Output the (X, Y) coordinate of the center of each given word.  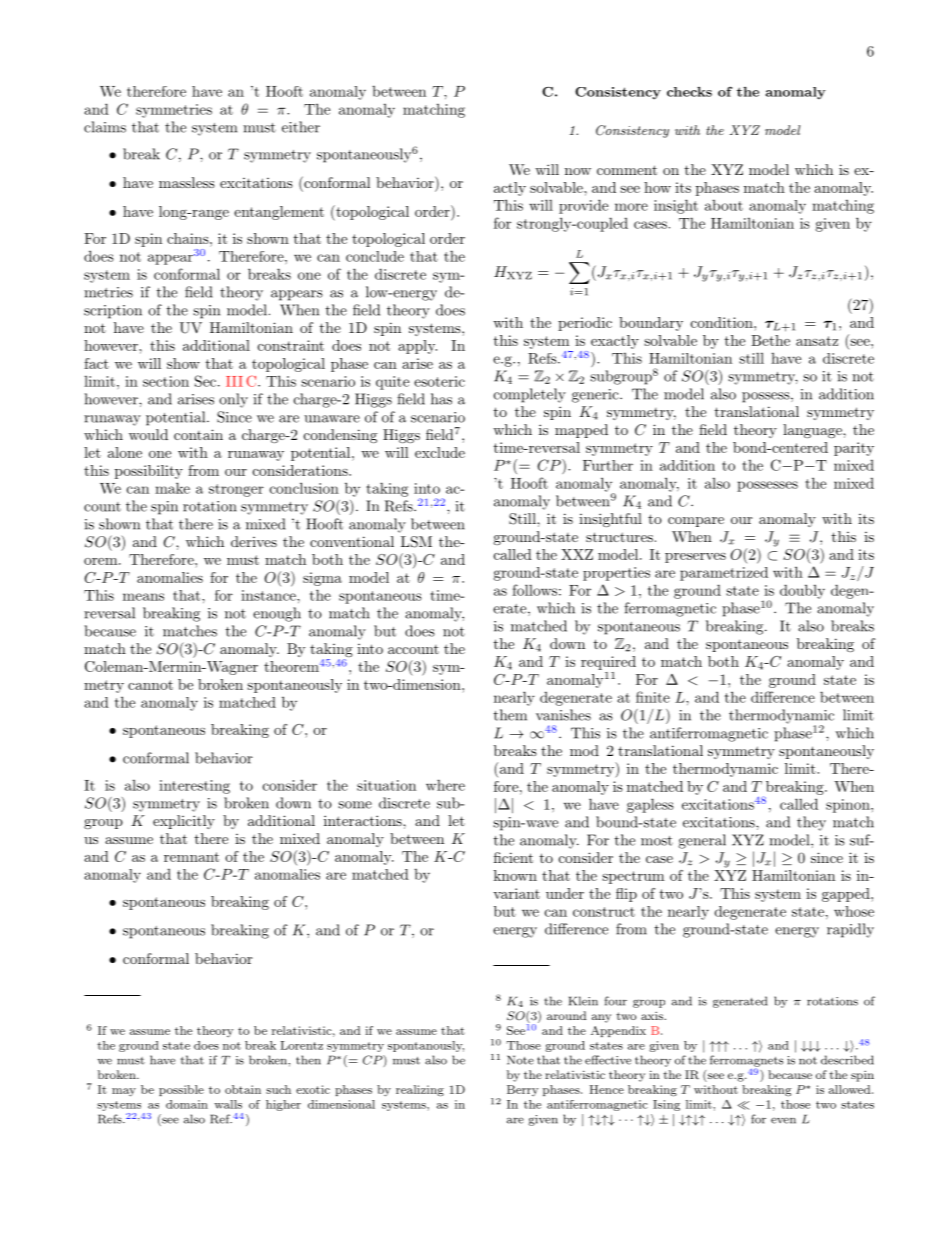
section (166, 381)
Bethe (770, 340)
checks (689, 92)
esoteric (439, 381)
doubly (802, 591)
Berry (522, 1090)
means (143, 597)
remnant (191, 857)
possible (181, 1090)
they (811, 823)
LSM (416, 542)
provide (583, 206)
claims (105, 127)
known (515, 875)
